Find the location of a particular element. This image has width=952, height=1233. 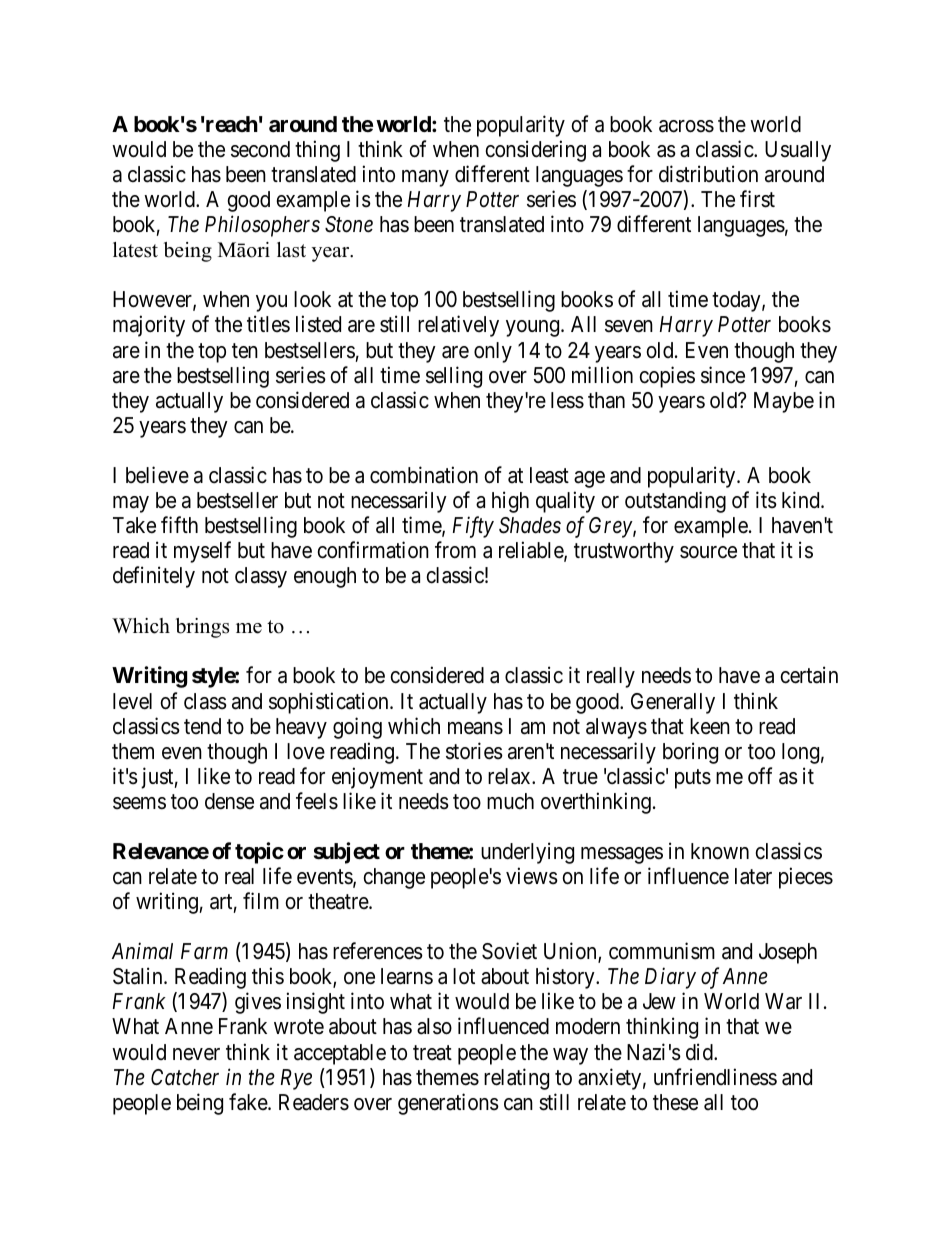

unfriendliness is located at coordinates (715, 1077).
